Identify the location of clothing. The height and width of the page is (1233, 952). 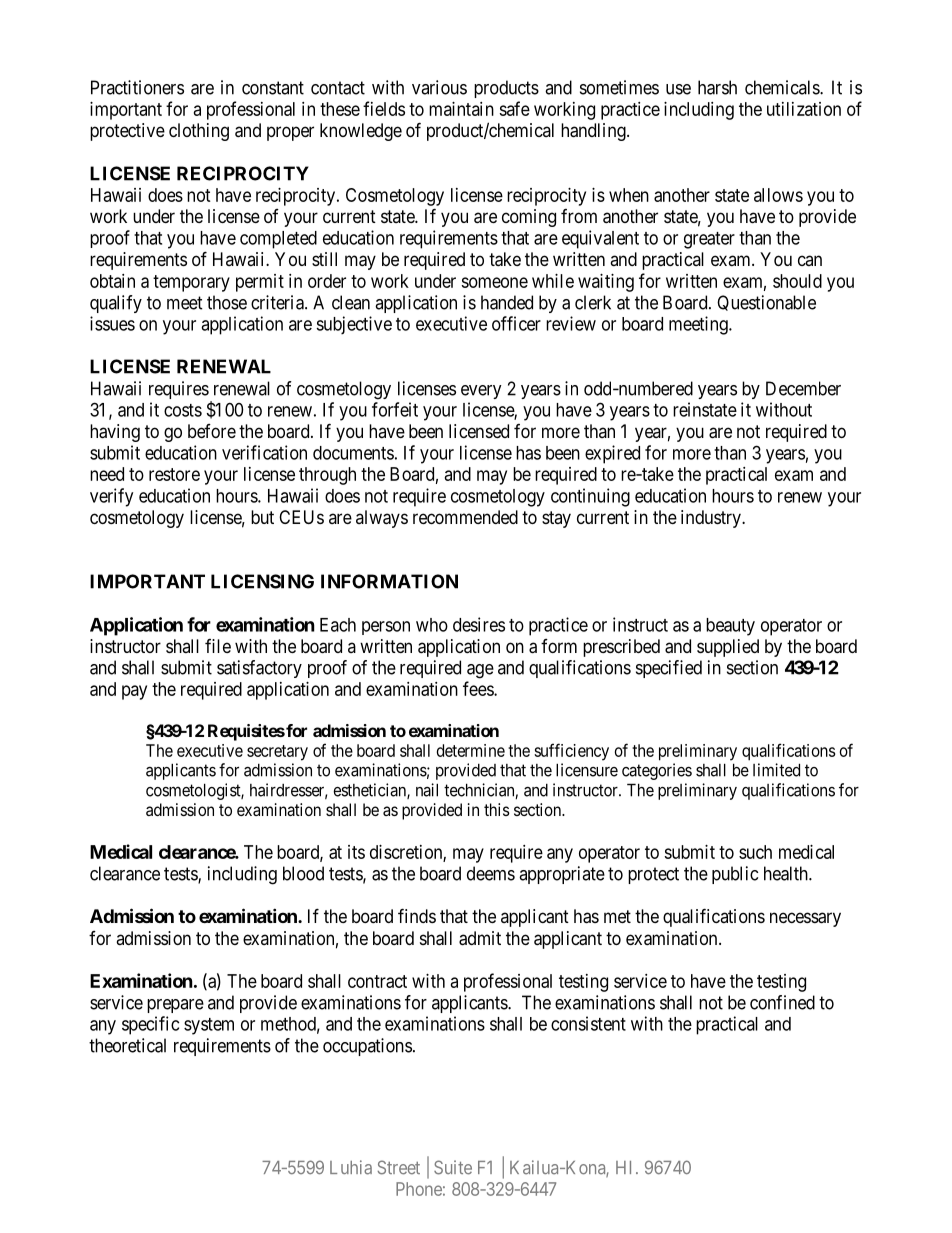
(199, 132).
